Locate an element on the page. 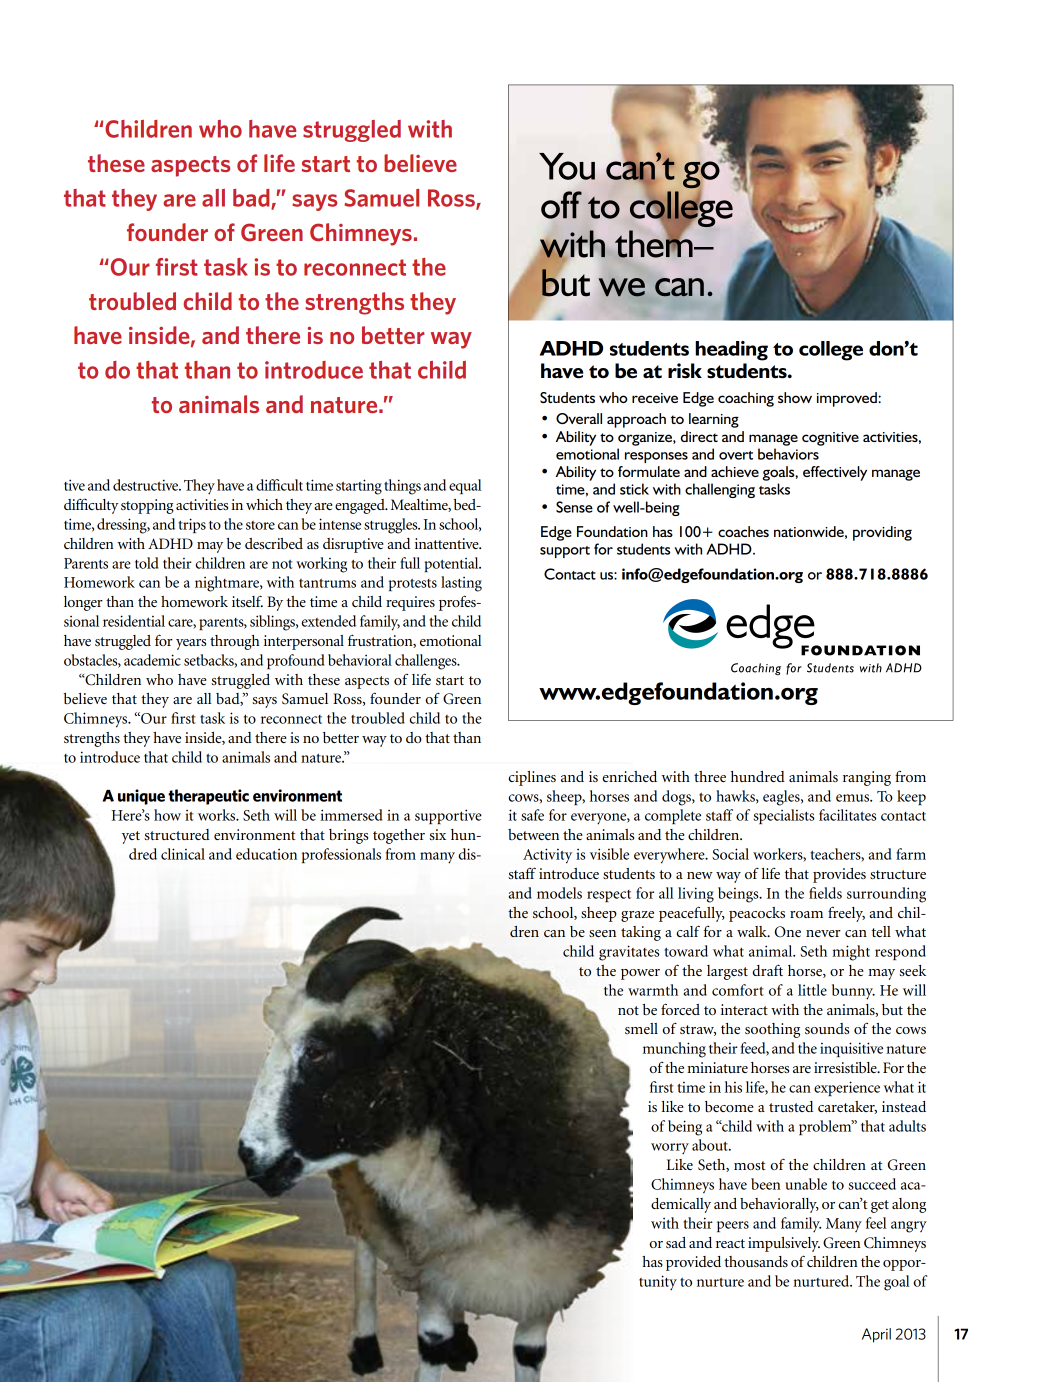  off is located at coordinates (561, 205).
